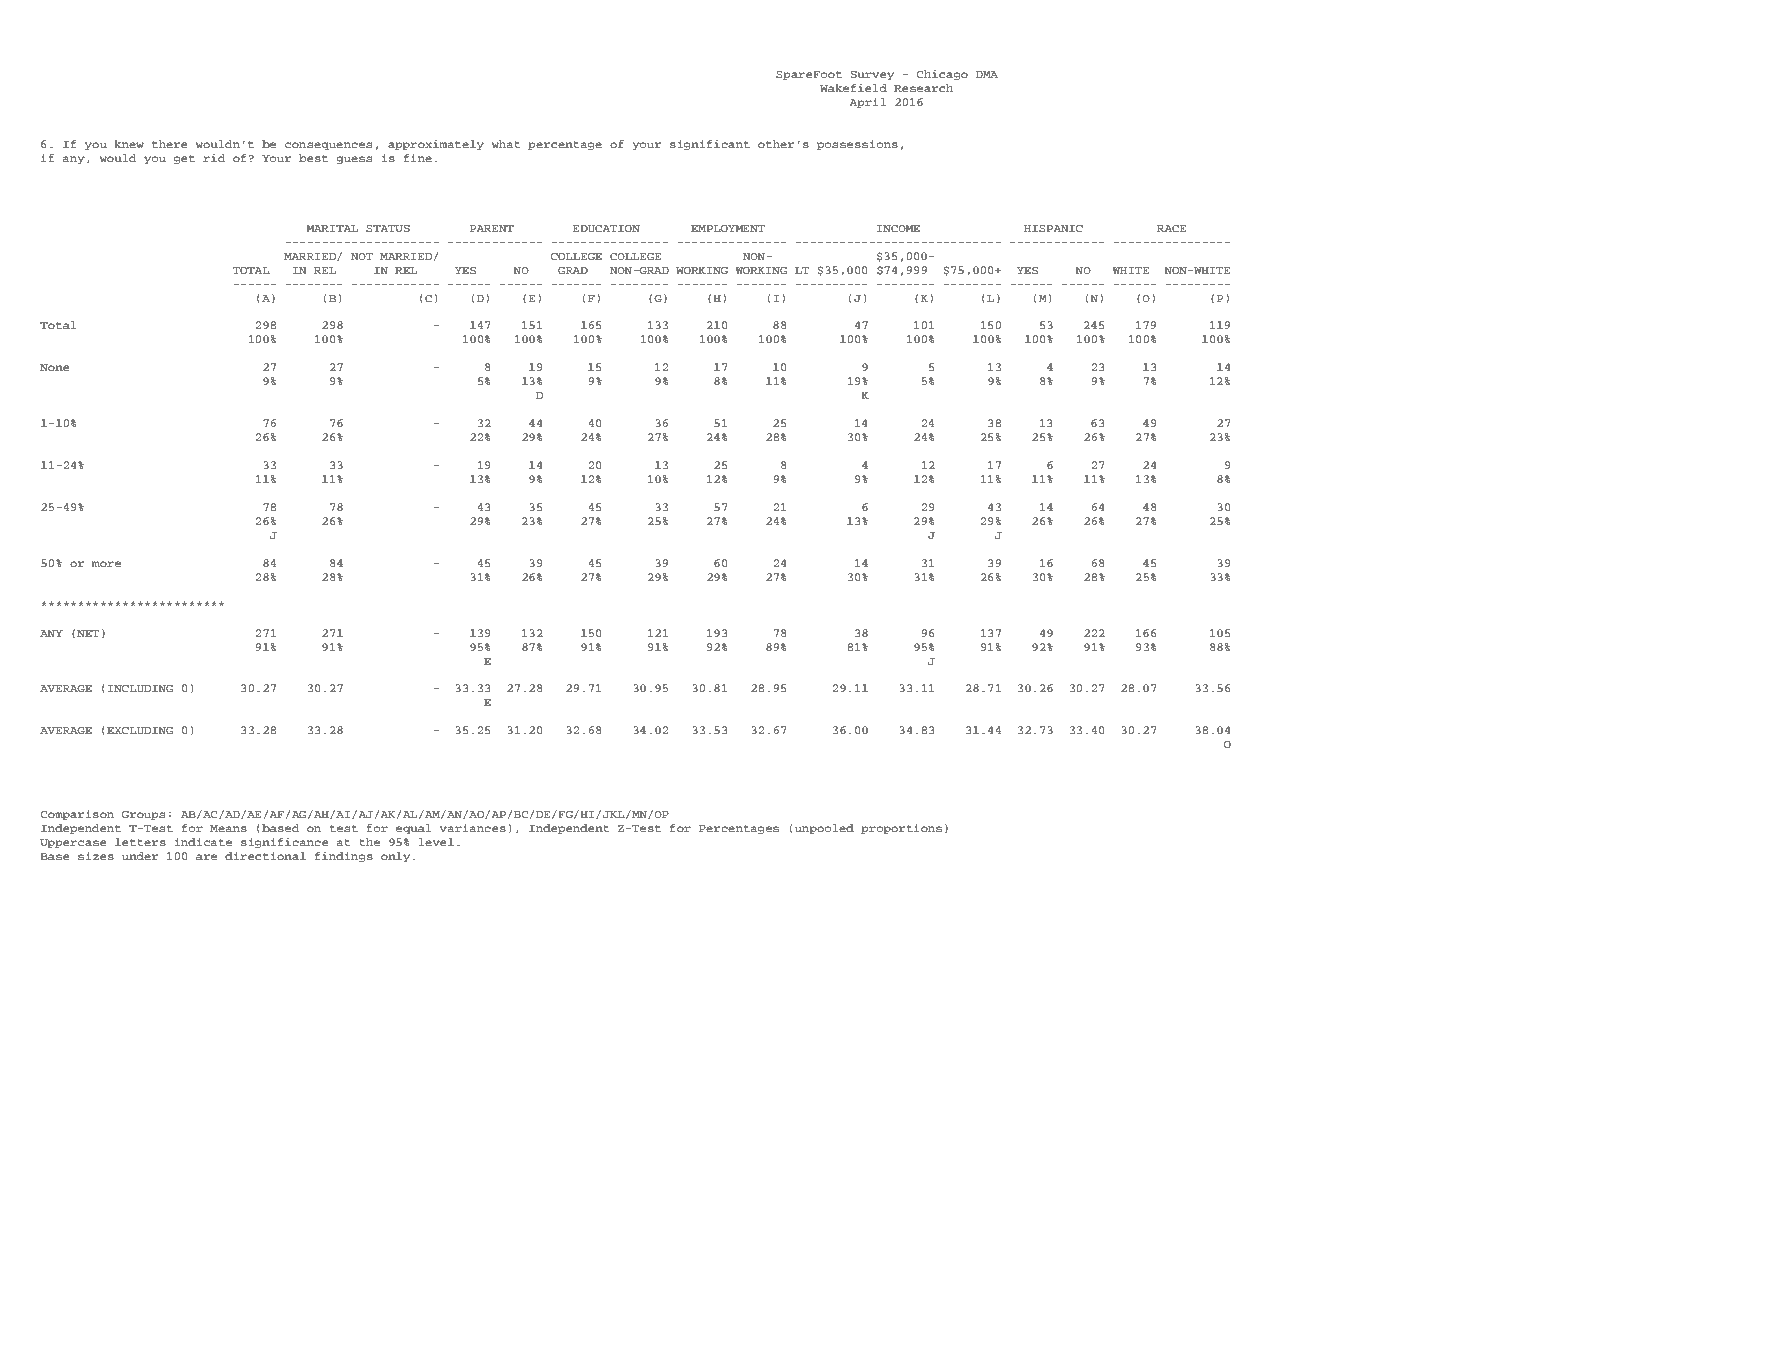 This screenshot has height=1371, width=1774. Describe the element at coordinates (203, 842) in the screenshot. I see `indicate` at that location.
